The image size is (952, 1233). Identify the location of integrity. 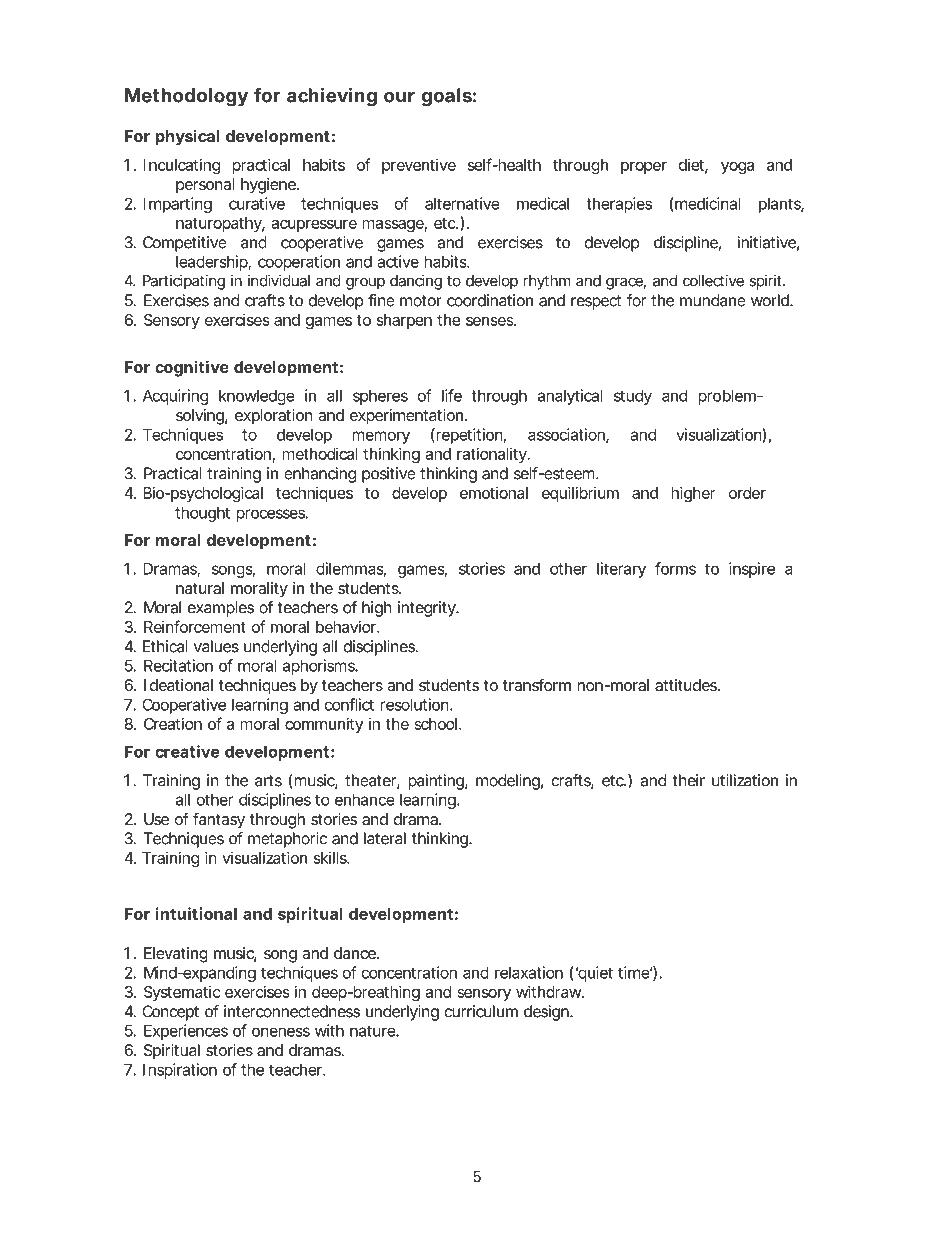
(428, 609).
